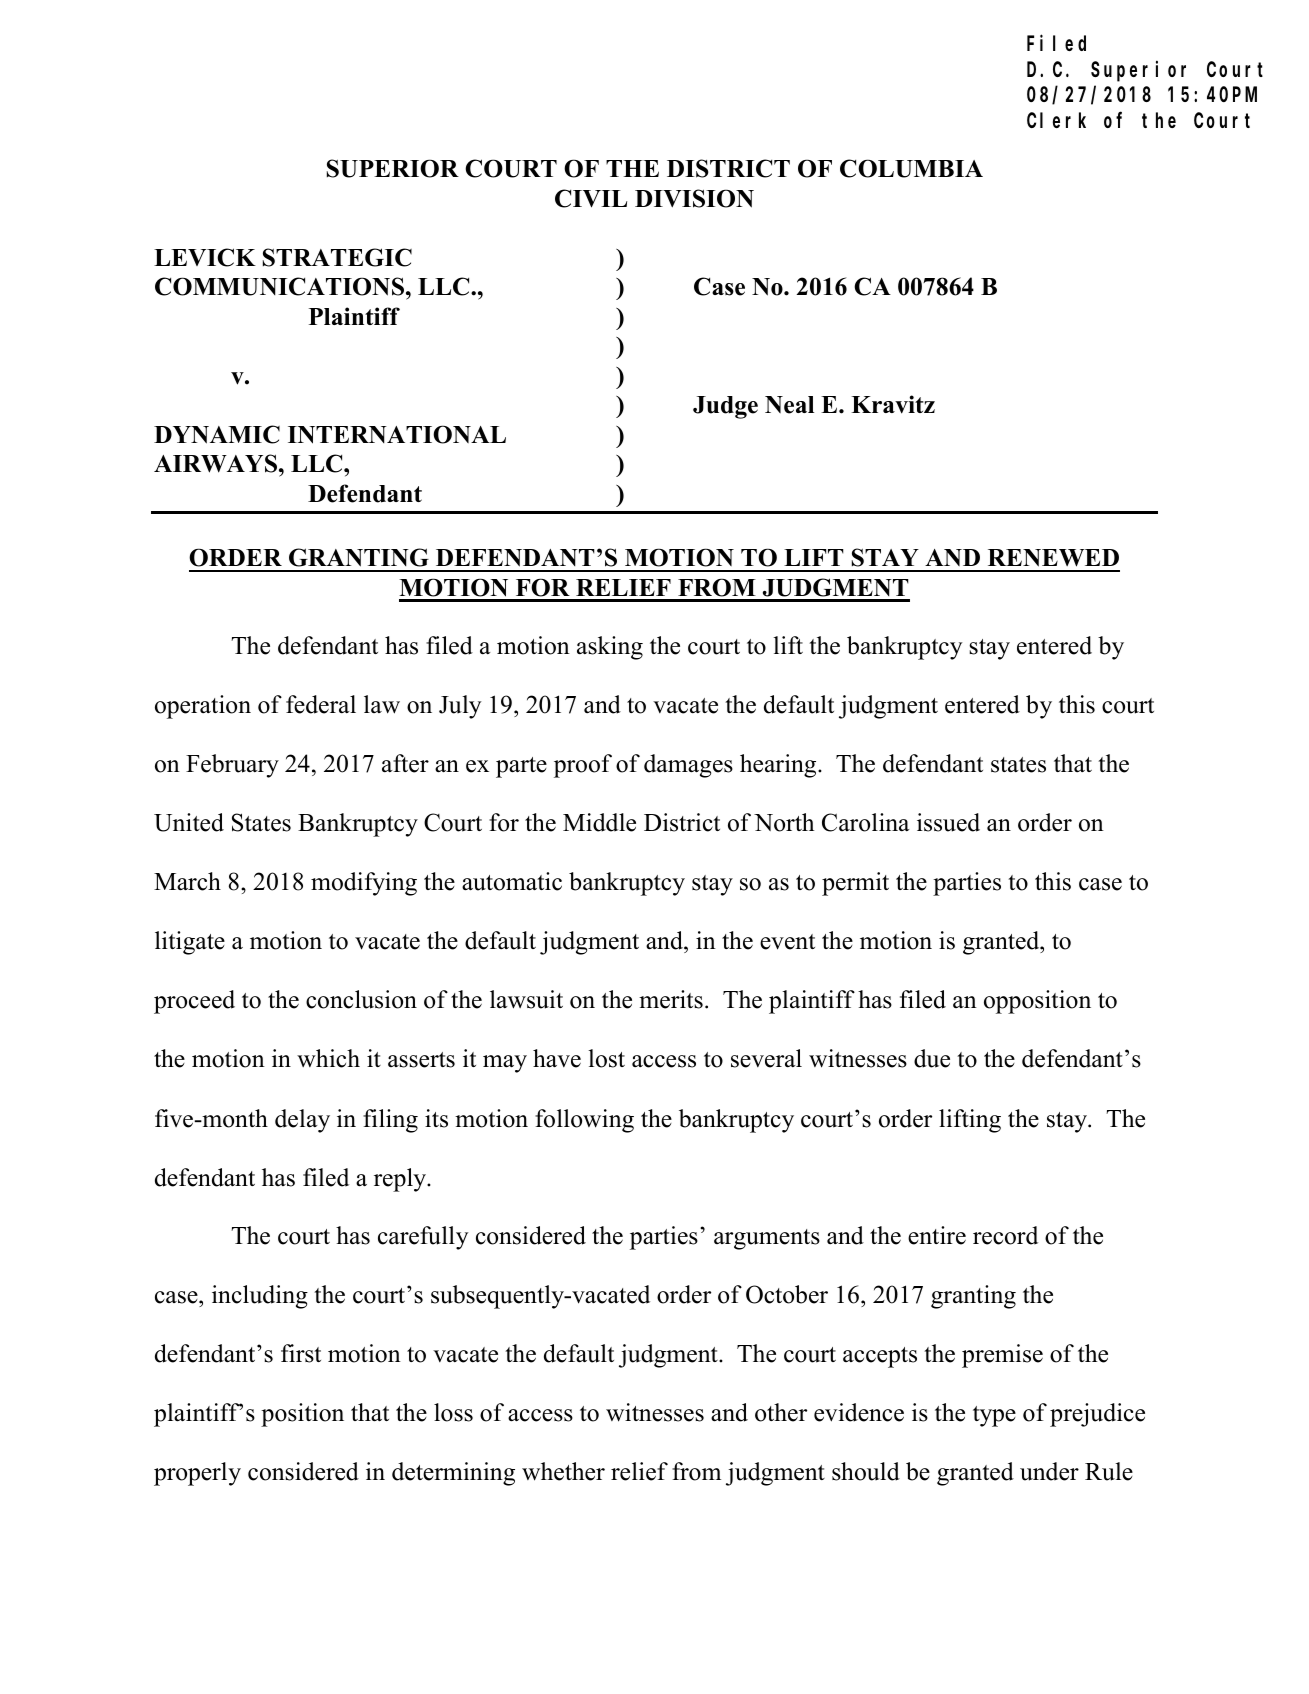 This document has height=1694, width=1309. Describe the element at coordinates (301, 1353) in the document. I see `first` at that location.
